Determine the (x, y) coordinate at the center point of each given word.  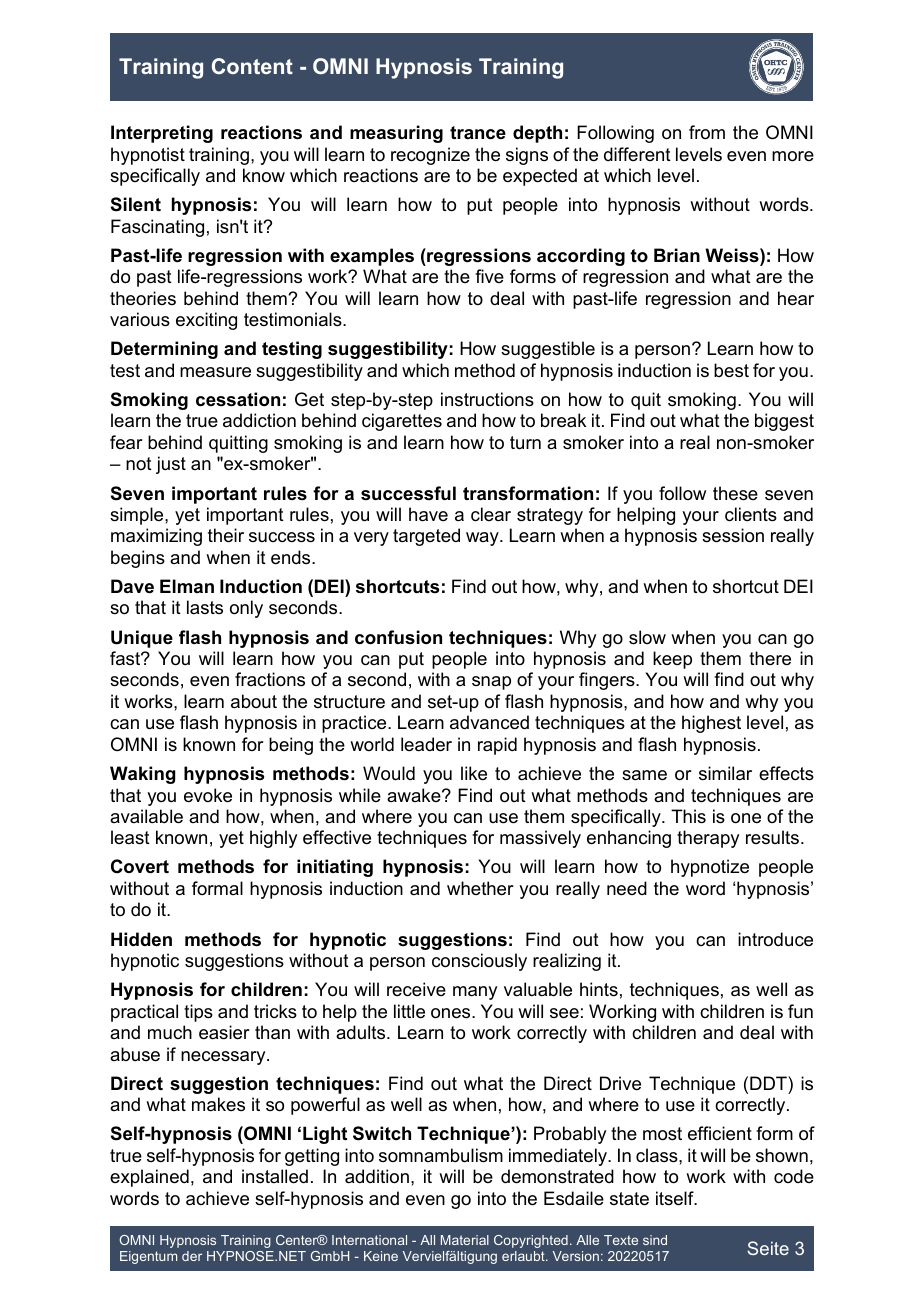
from (707, 132)
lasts (205, 607)
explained (149, 1178)
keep (672, 660)
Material (465, 1240)
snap (491, 683)
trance (478, 133)
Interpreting (162, 134)
